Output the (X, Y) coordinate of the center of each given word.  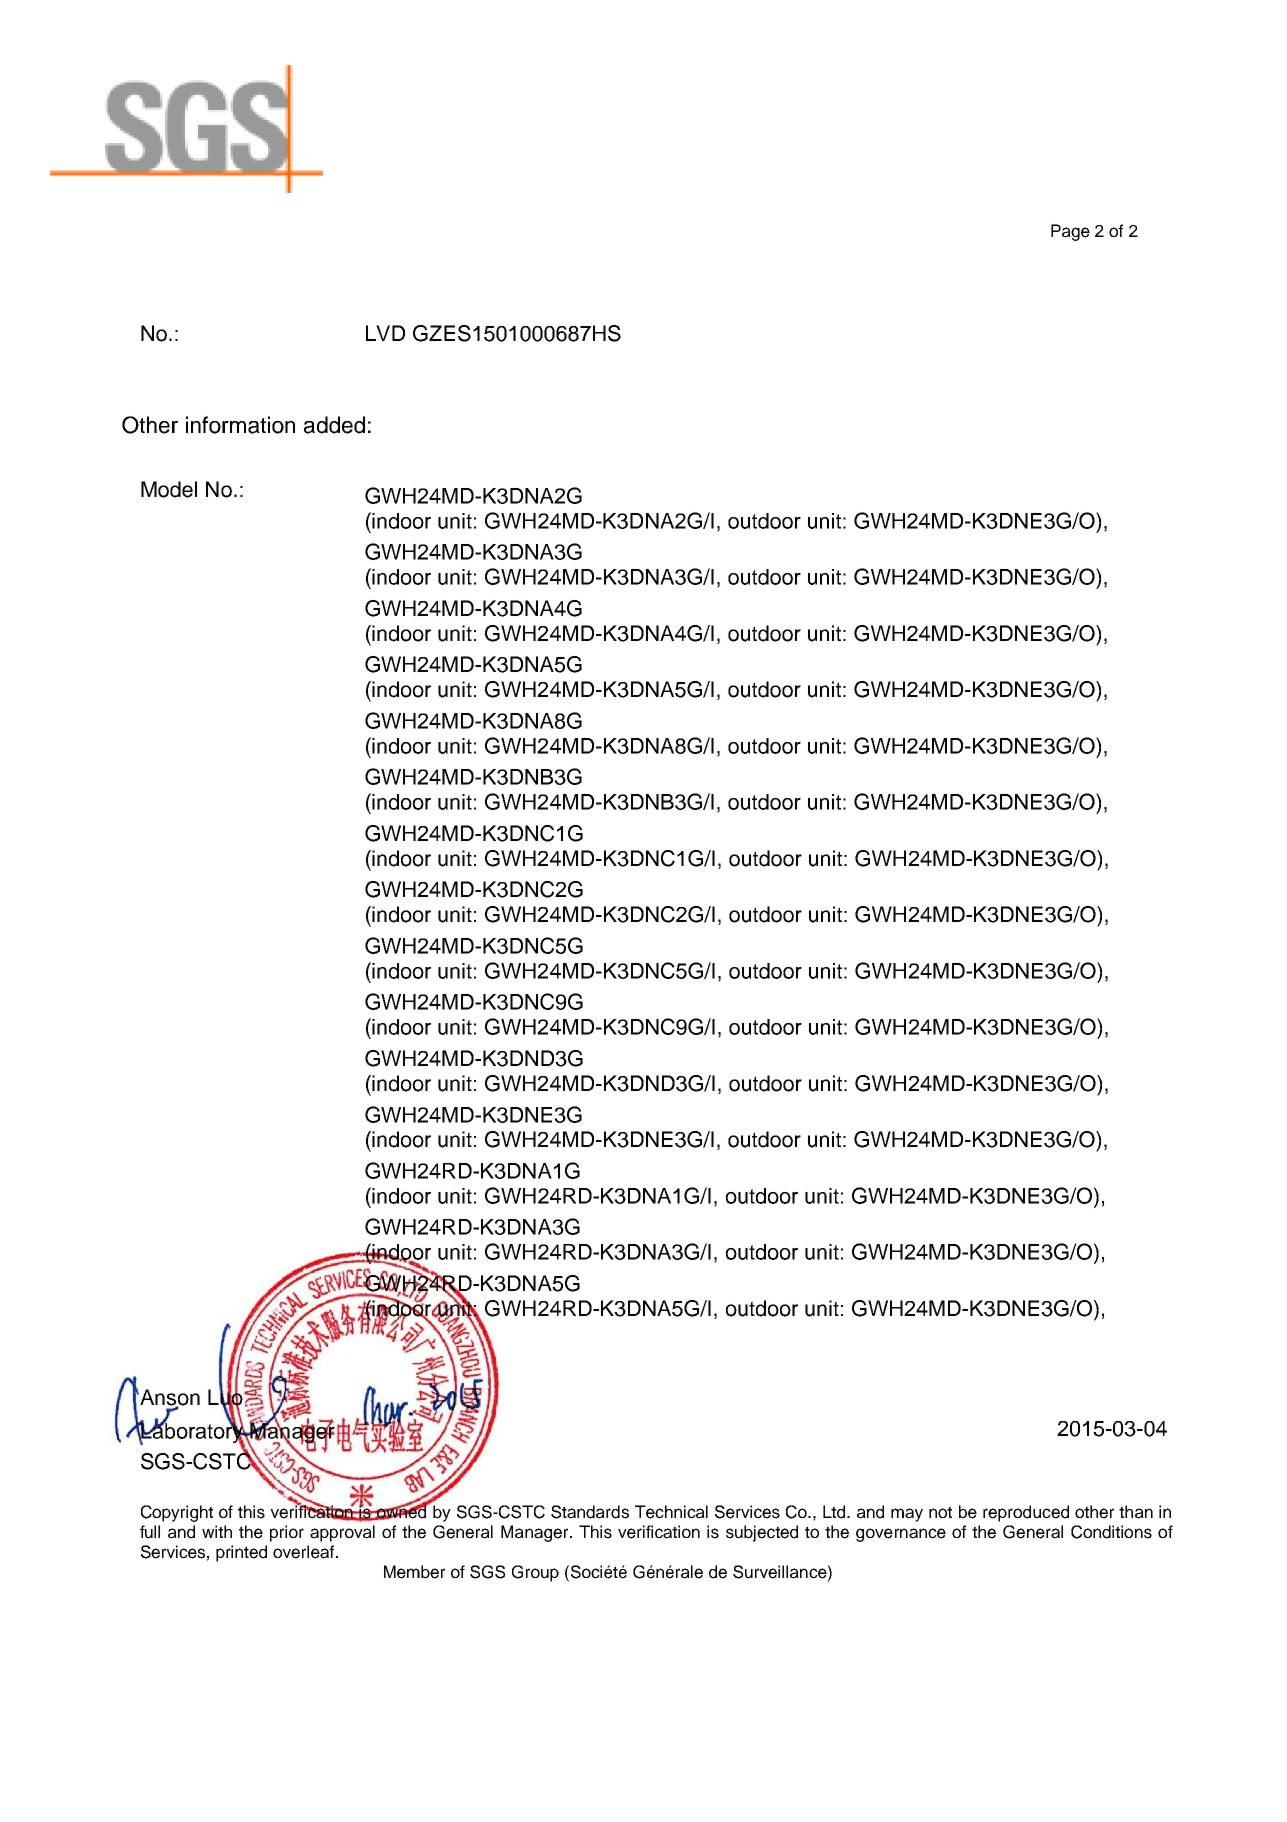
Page (1070, 232)
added (334, 425)
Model (169, 489)
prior (287, 1533)
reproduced (1026, 1513)
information (240, 425)
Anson (169, 1398)
